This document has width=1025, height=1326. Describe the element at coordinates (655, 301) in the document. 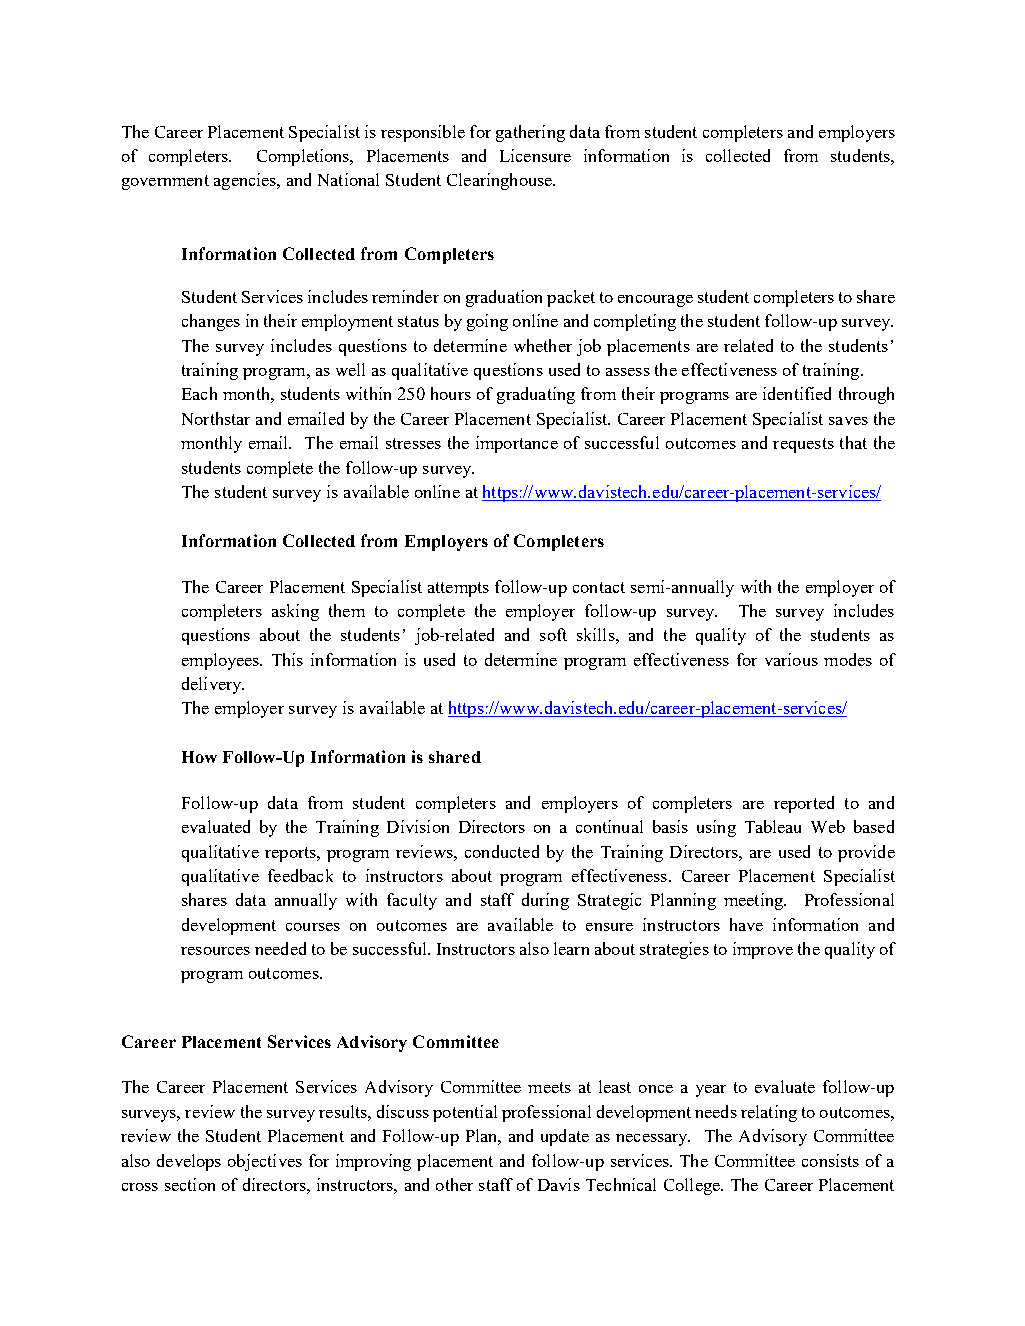

I see `encourage` at that location.
